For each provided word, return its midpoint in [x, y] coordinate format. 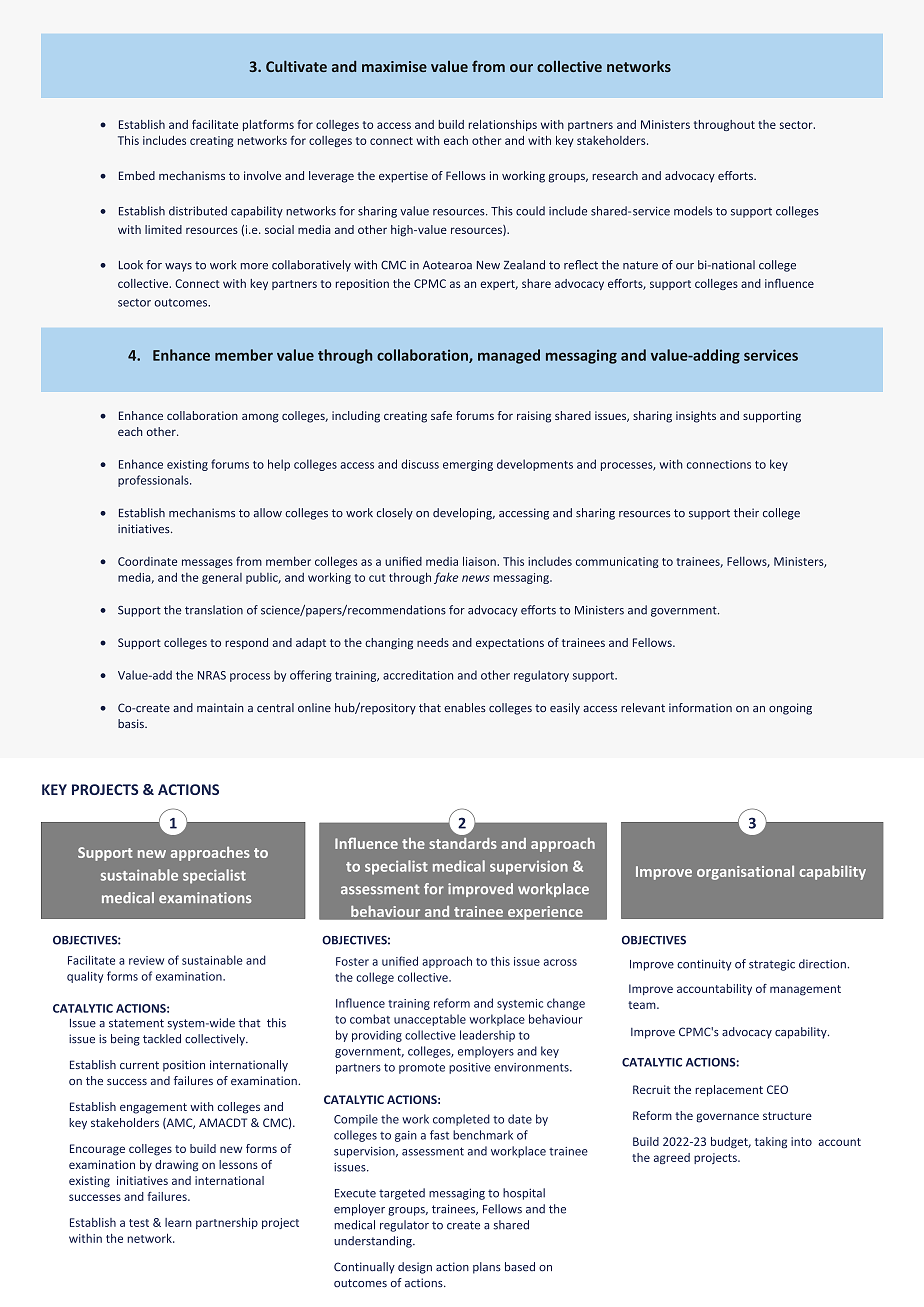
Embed [137, 175]
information [700, 707]
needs [433, 642]
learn [178, 1222]
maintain [220, 707]
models [693, 211]
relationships [502, 125]
